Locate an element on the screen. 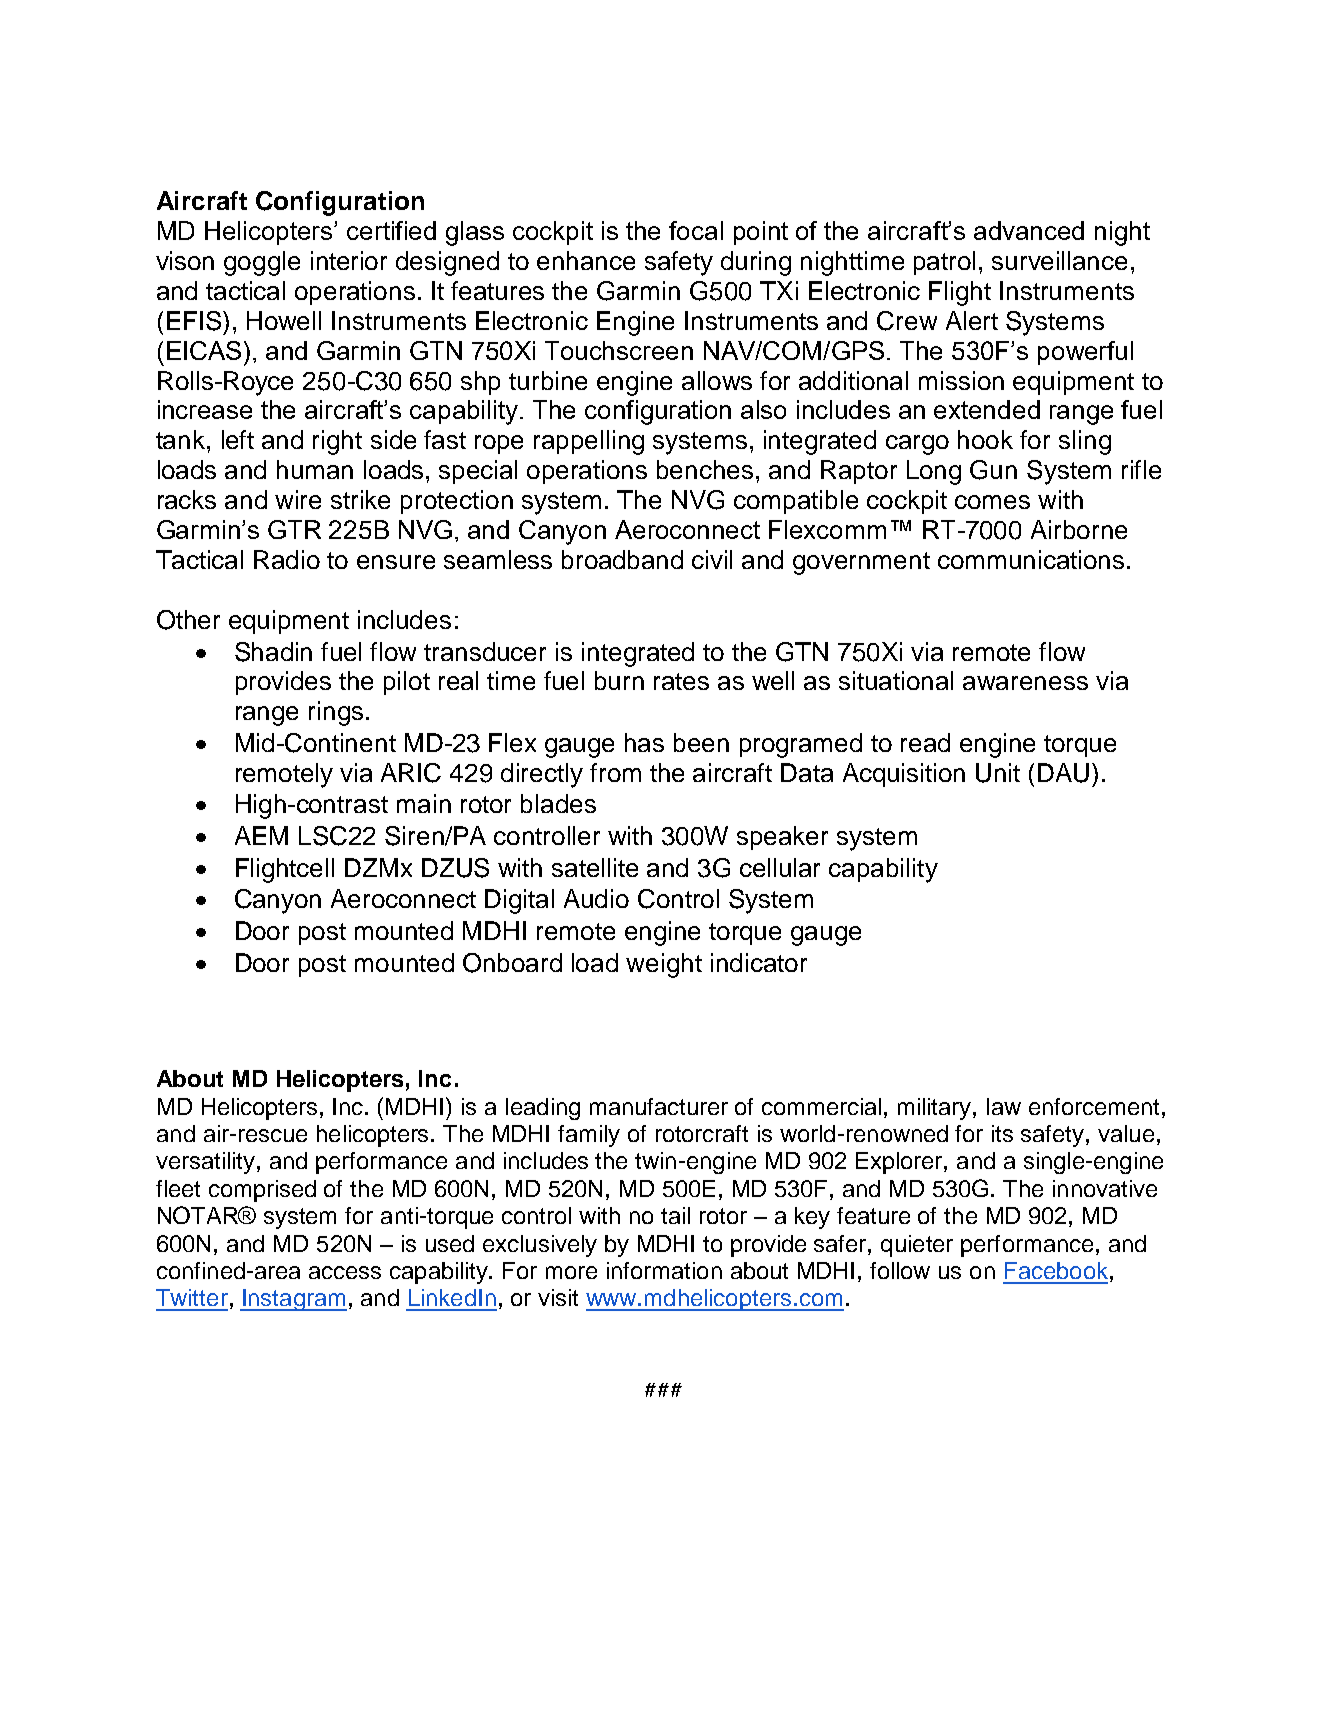  broadband is located at coordinates (622, 559).
